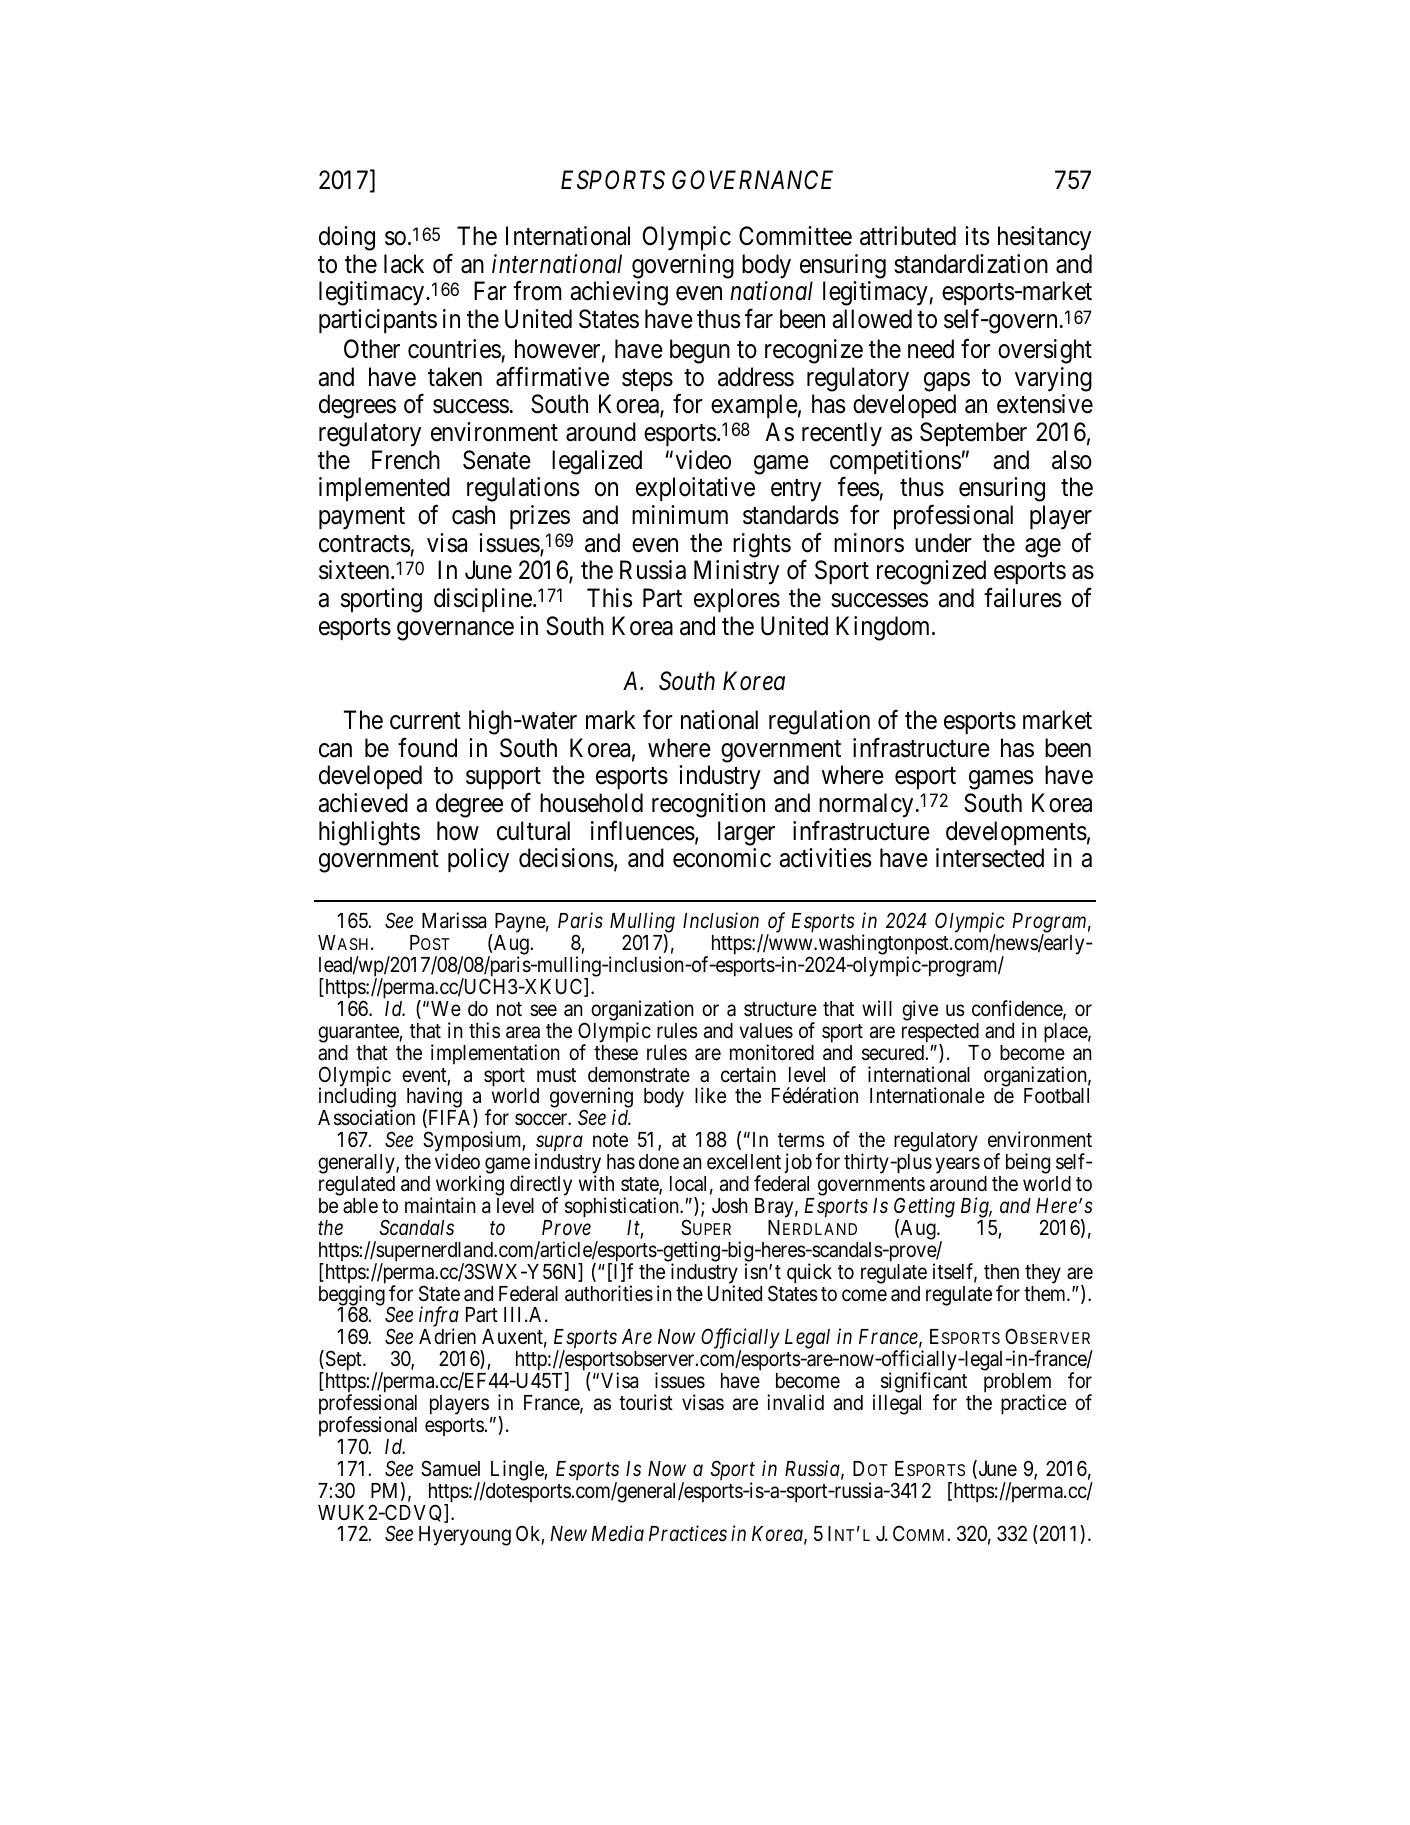 This page has height=1825, width=1410. Describe the element at coordinates (971, 264) in the page. I see `standardization` at that location.
